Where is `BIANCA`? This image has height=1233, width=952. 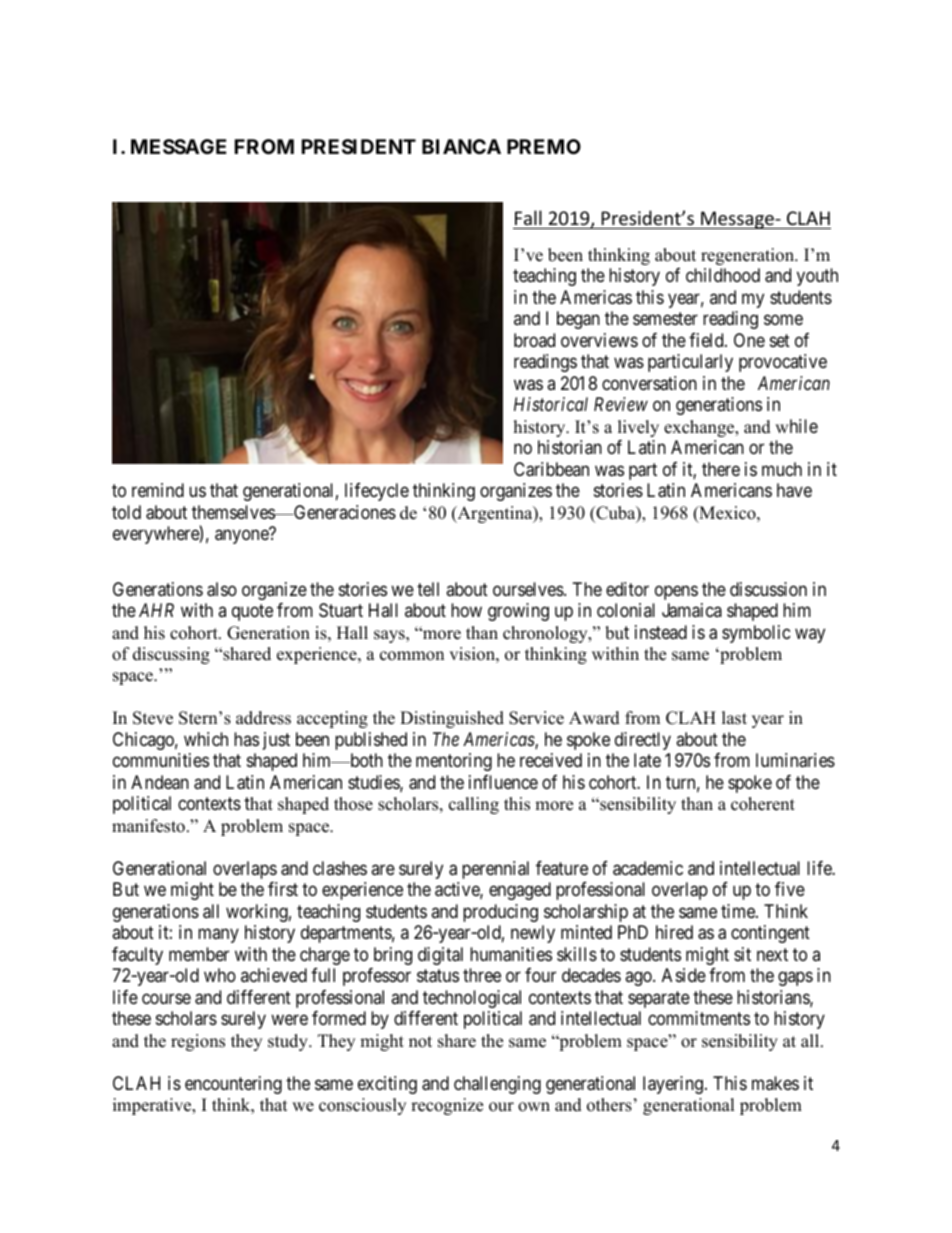
BIANCA is located at coordinates (461, 146).
